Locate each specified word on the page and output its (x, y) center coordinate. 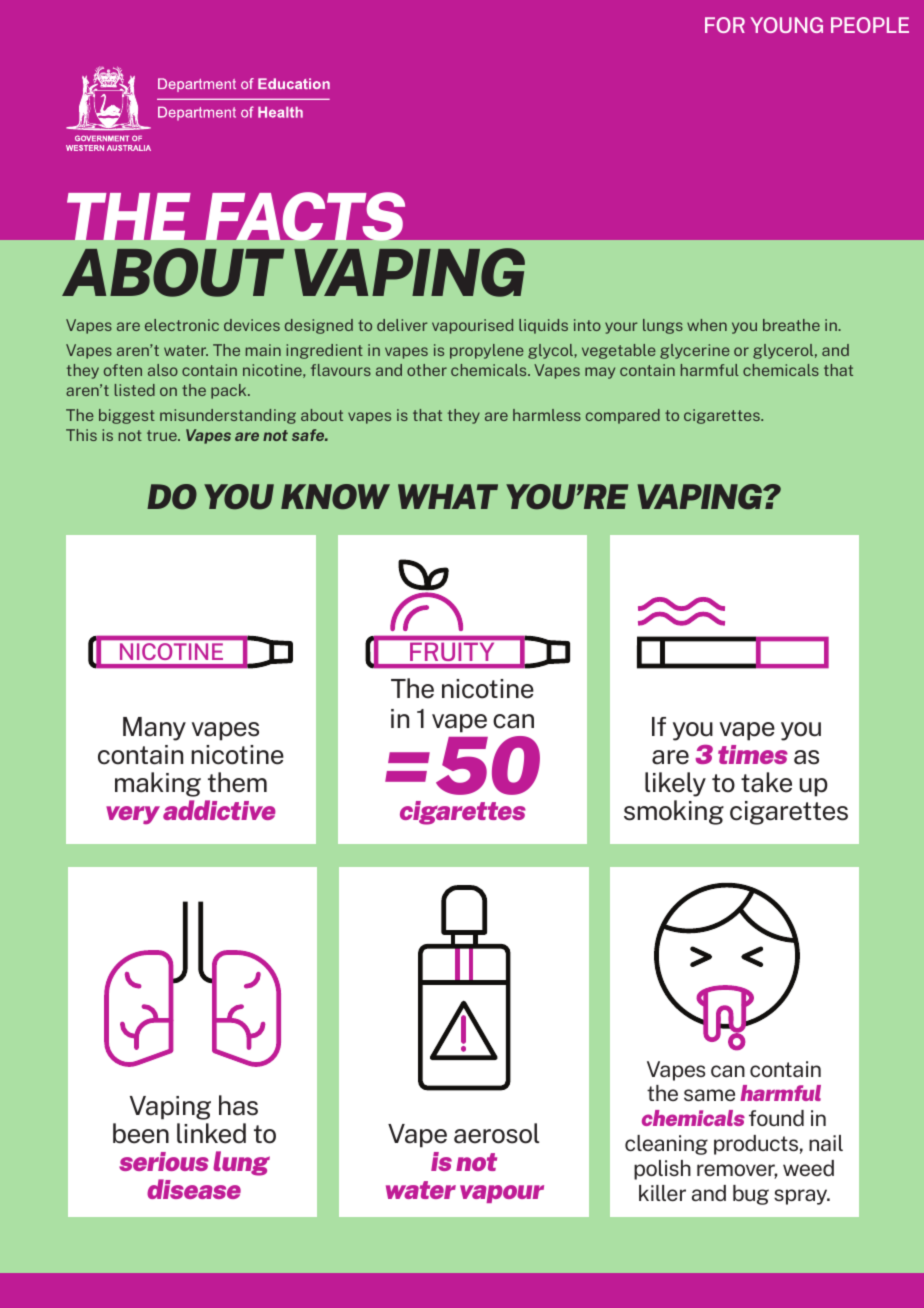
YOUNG (786, 25)
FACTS (305, 216)
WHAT (448, 496)
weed (808, 1168)
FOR (725, 25)
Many (154, 729)
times (753, 754)
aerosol (496, 1133)
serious (164, 1161)
